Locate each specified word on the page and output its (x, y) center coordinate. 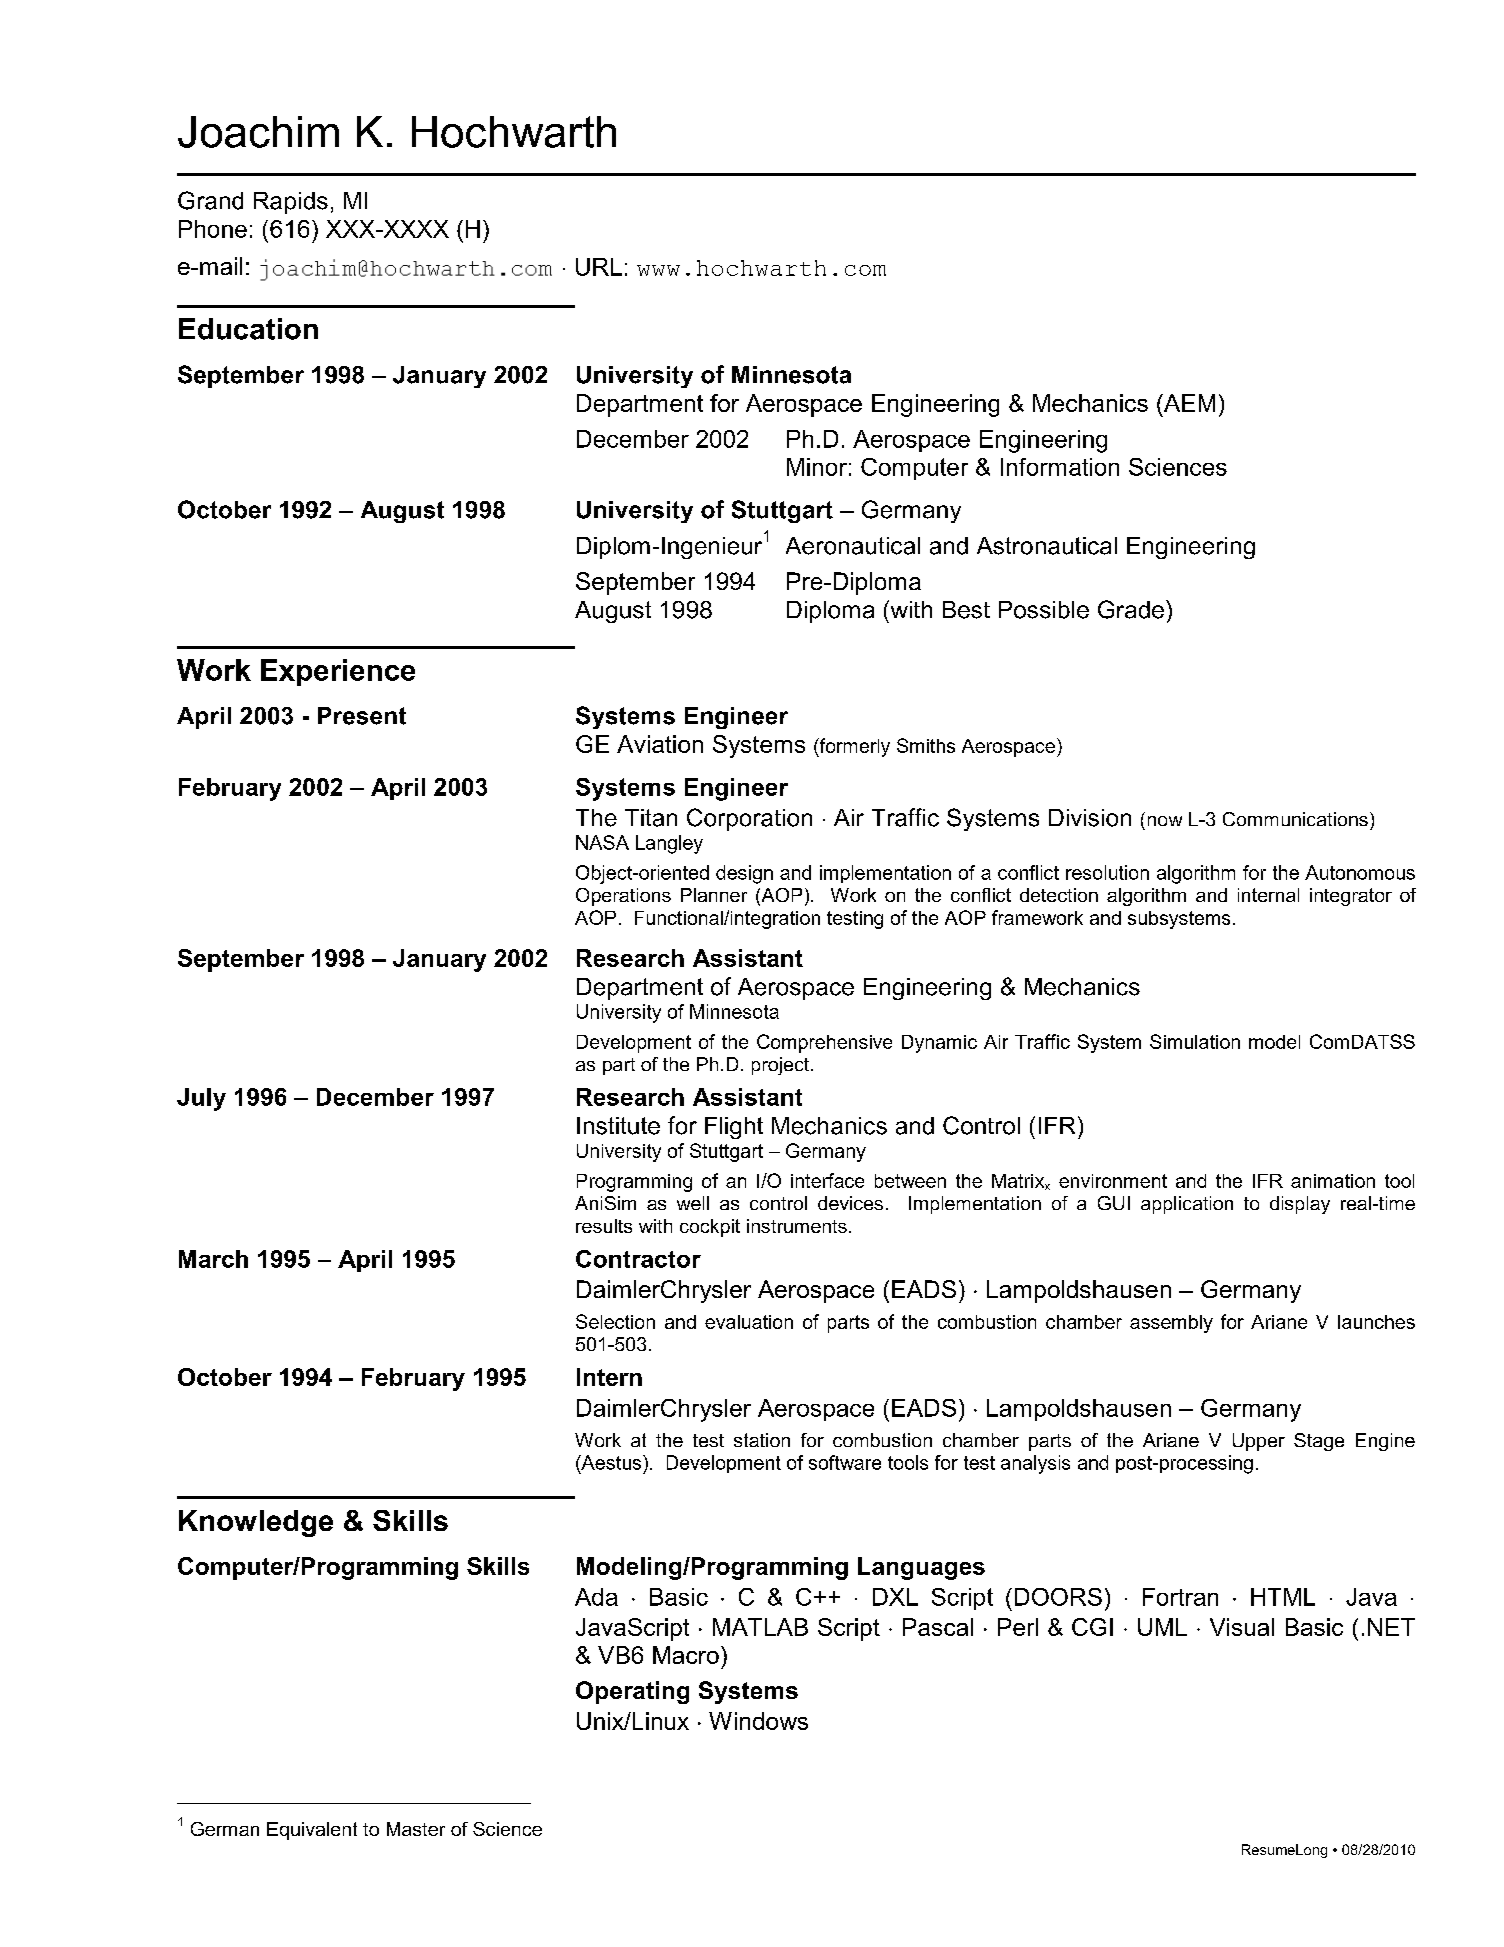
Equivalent (312, 1831)
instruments (797, 1226)
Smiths (926, 745)
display (1300, 1205)
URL (599, 267)
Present (362, 716)
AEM (1188, 403)
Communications (1295, 819)
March (213, 1259)
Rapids (291, 203)
